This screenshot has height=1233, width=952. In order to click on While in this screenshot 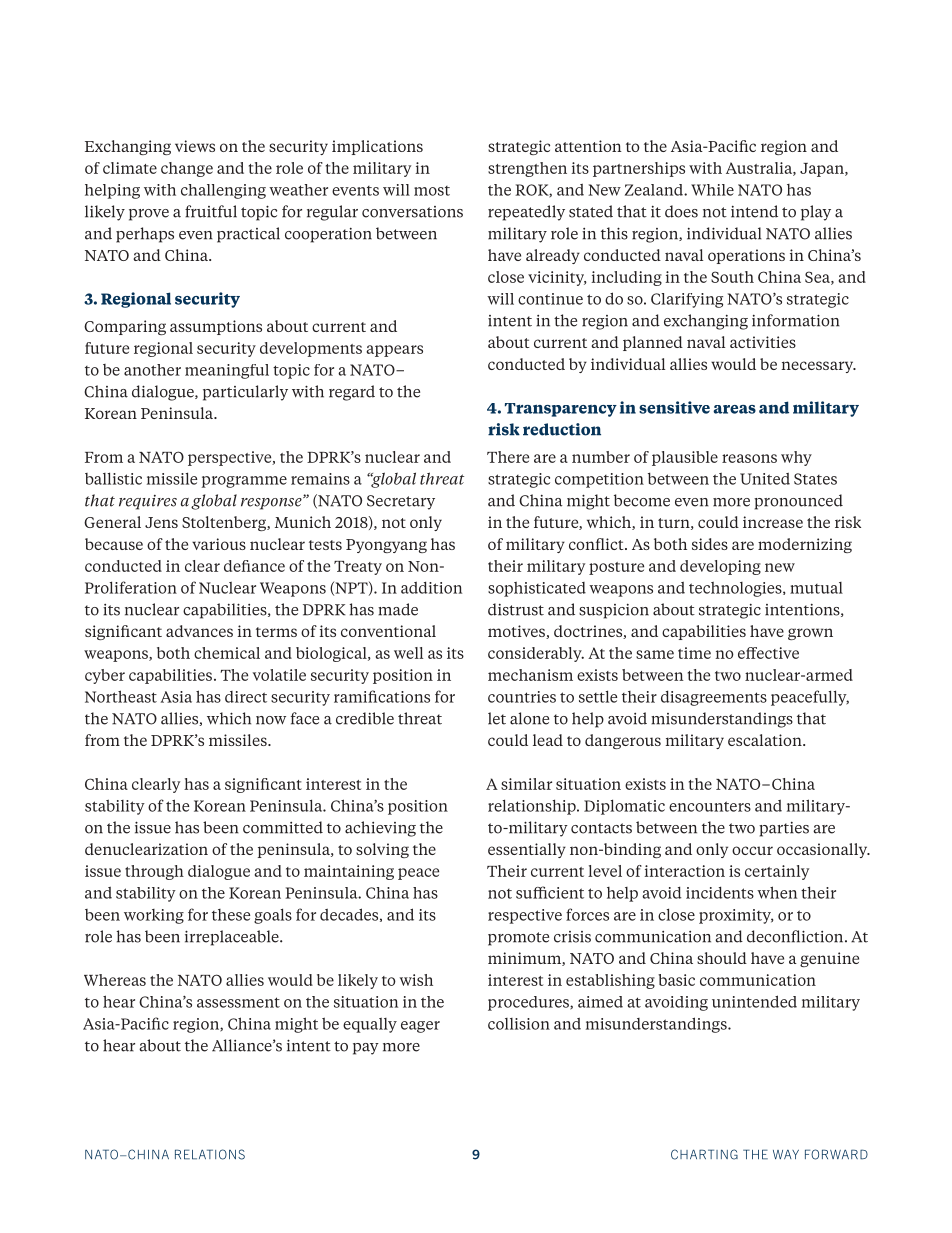, I will do `click(712, 190)`.
